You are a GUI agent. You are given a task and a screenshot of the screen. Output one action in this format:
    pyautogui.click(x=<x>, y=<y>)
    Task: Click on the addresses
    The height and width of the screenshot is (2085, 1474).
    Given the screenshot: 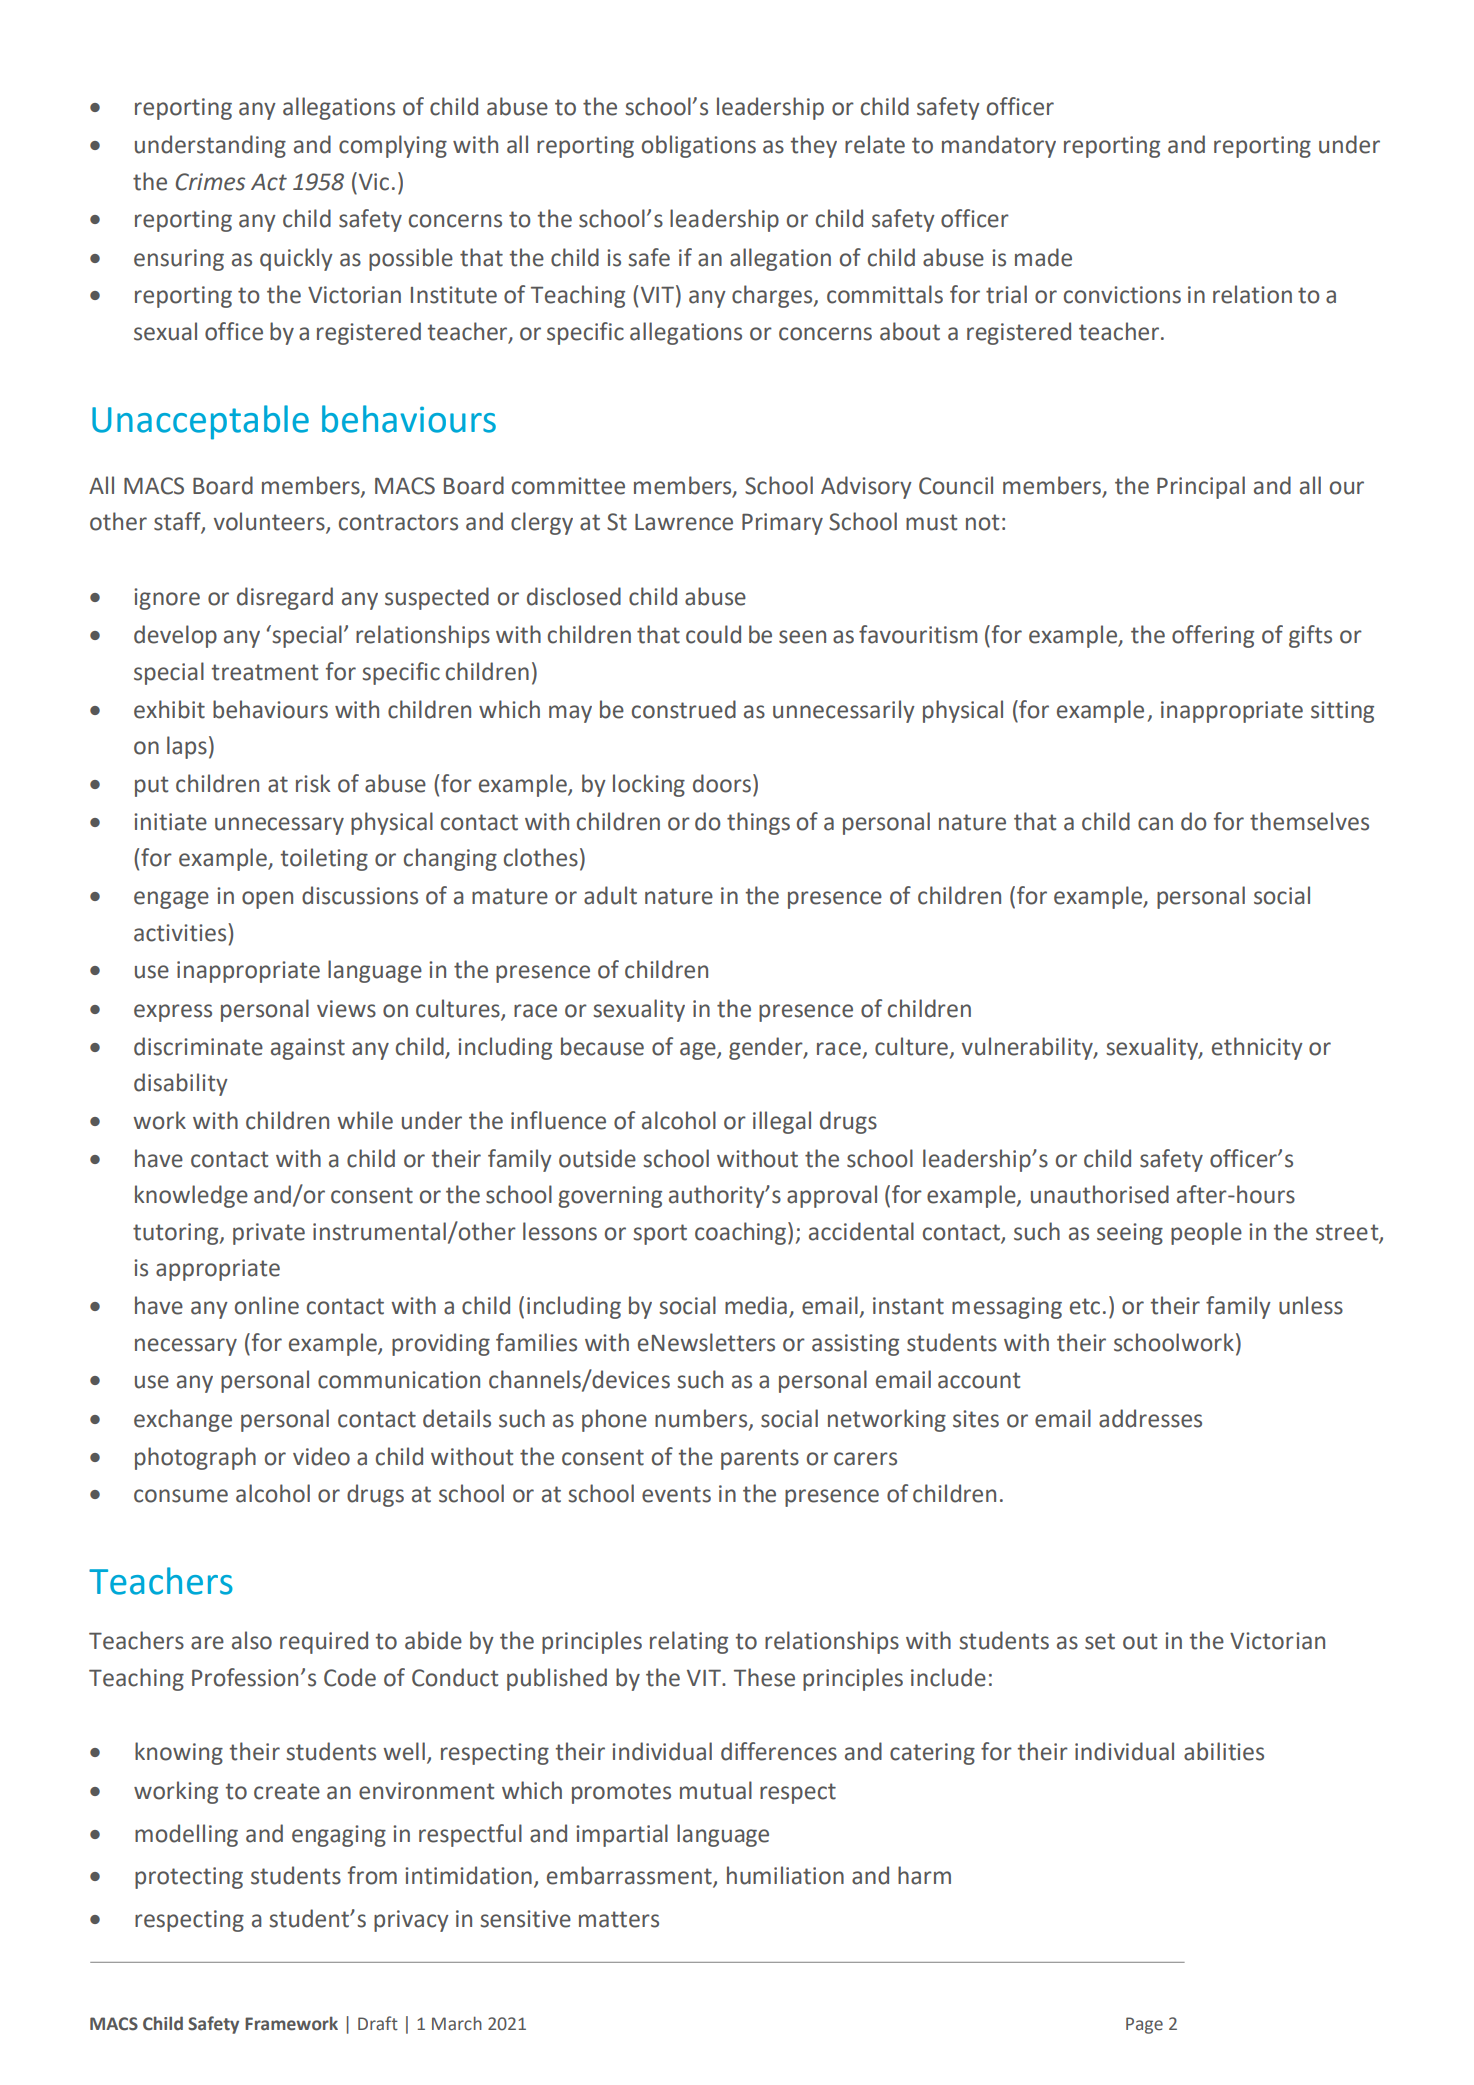 What is the action you would take?
    pyautogui.click(x=1150, y=1418)
